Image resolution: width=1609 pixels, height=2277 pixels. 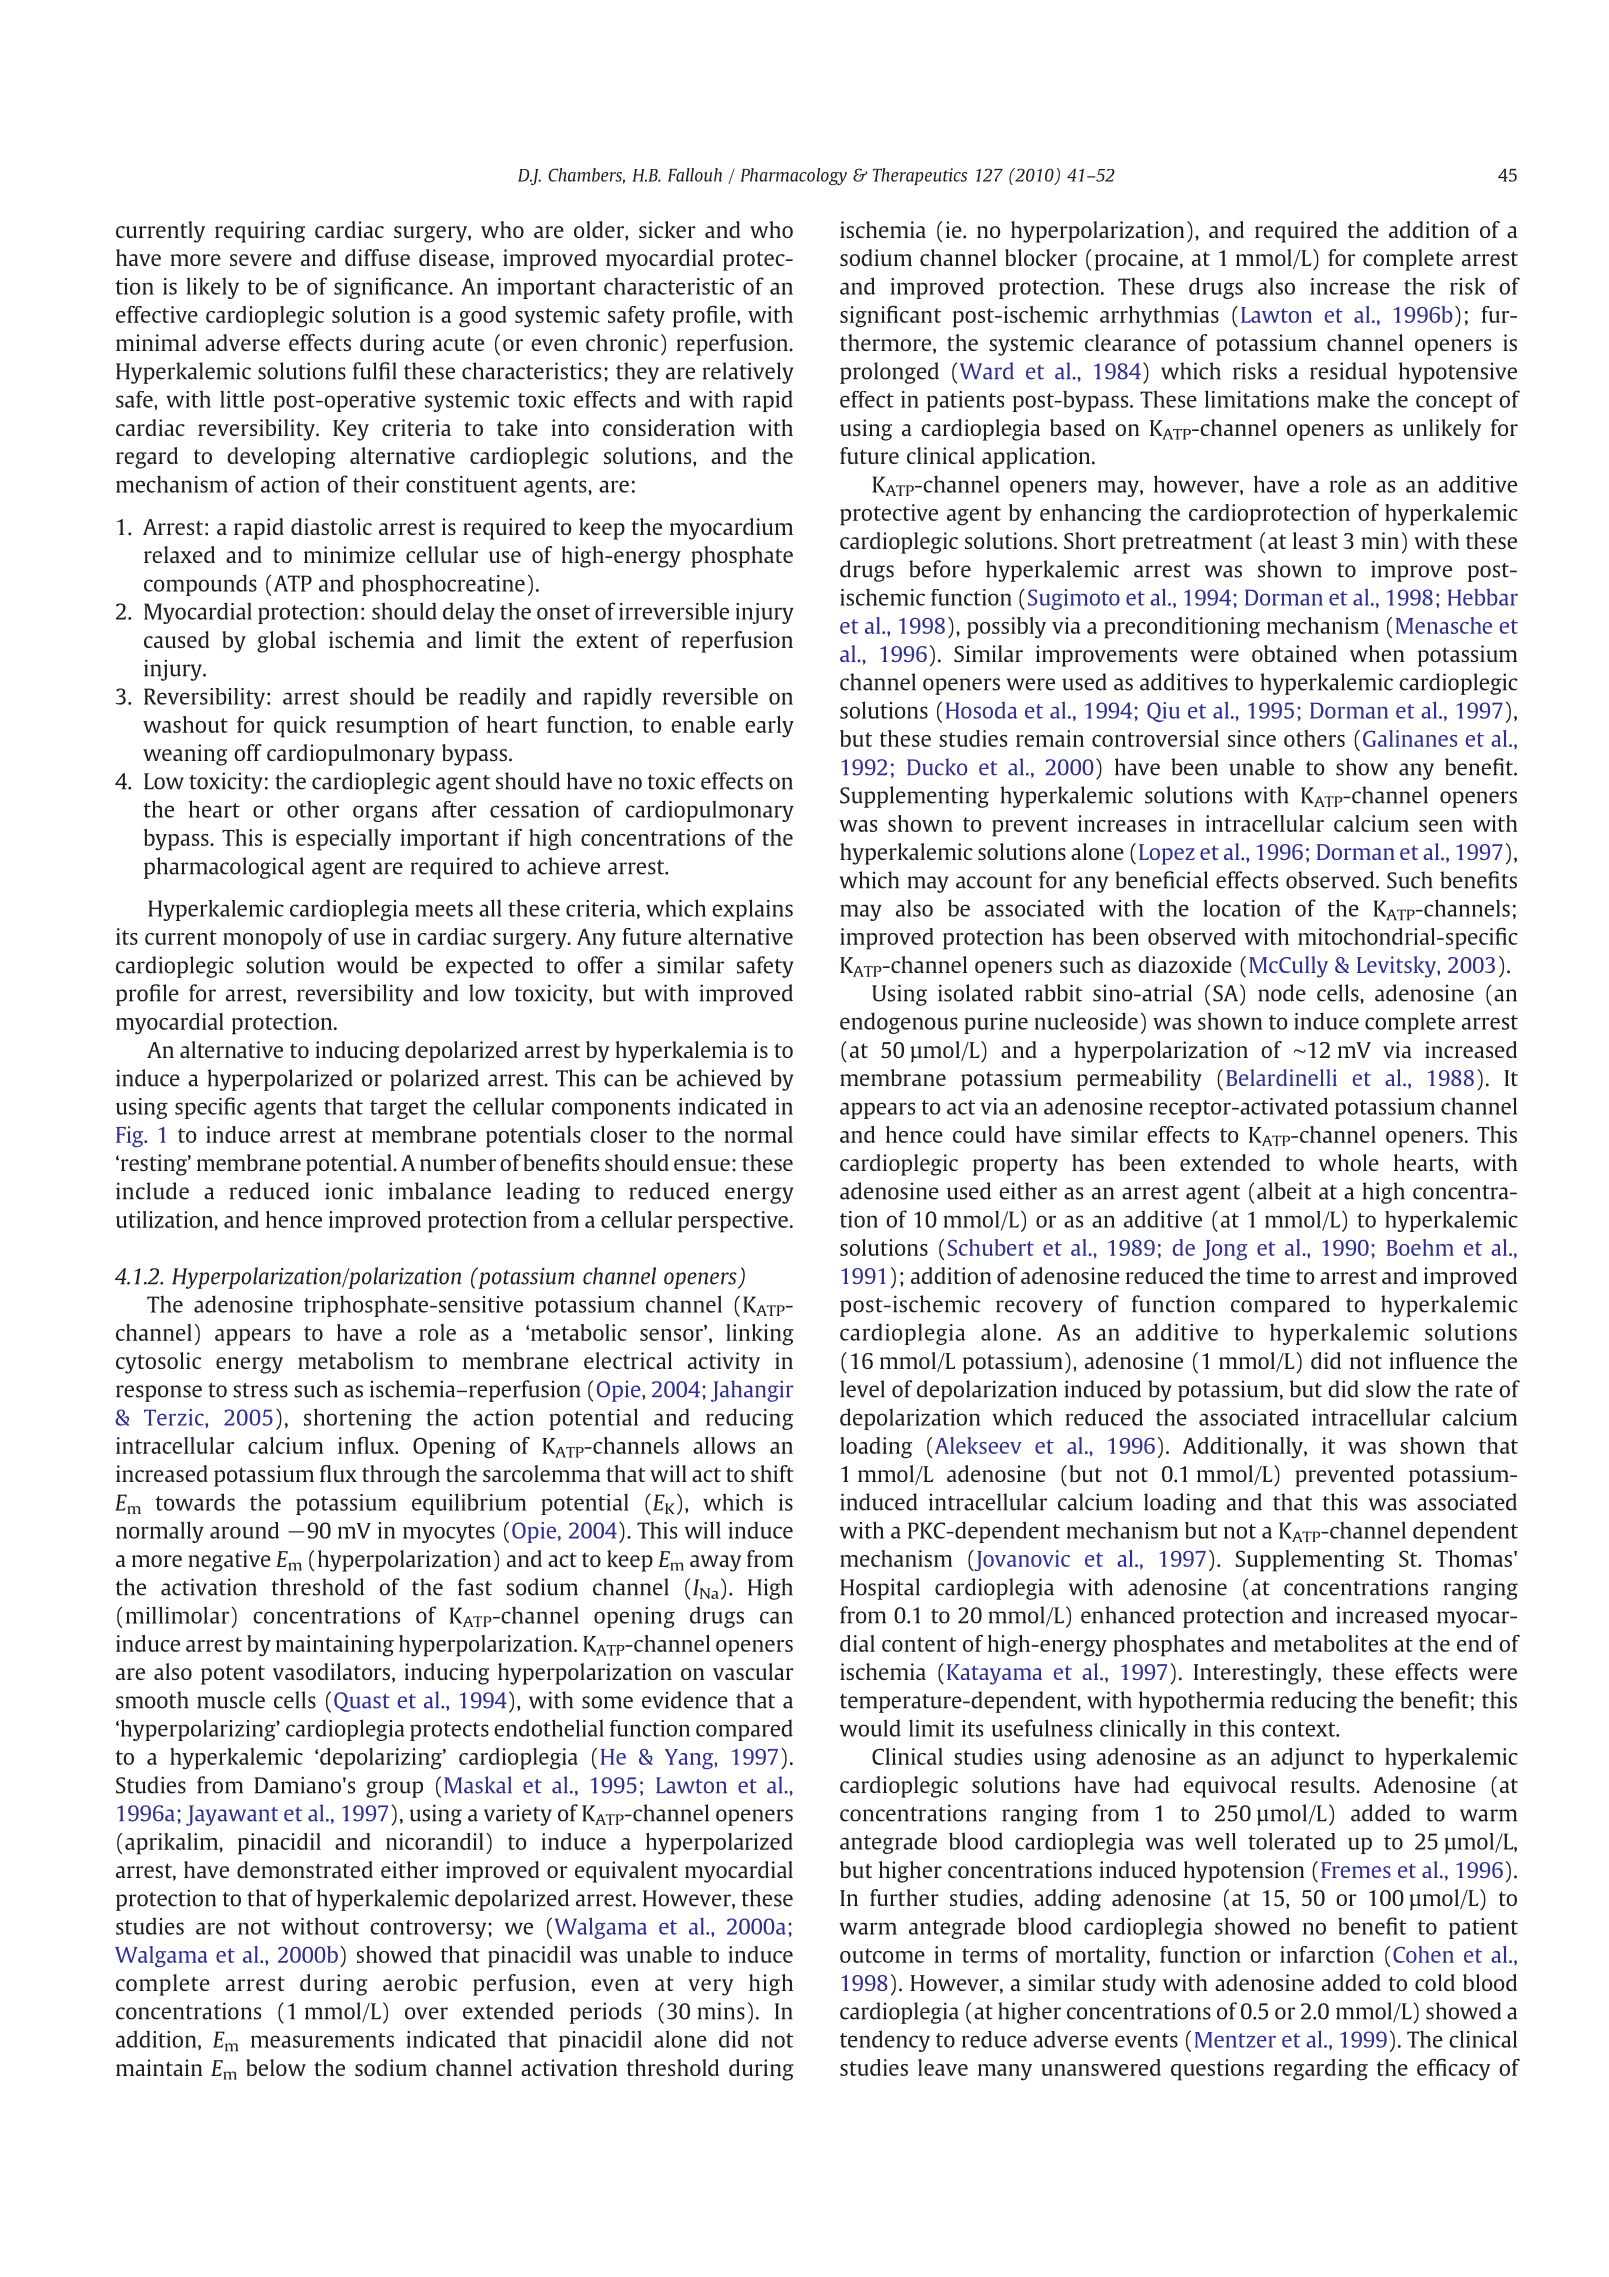 I want to click on mins, so click(x=721, y=2011).
